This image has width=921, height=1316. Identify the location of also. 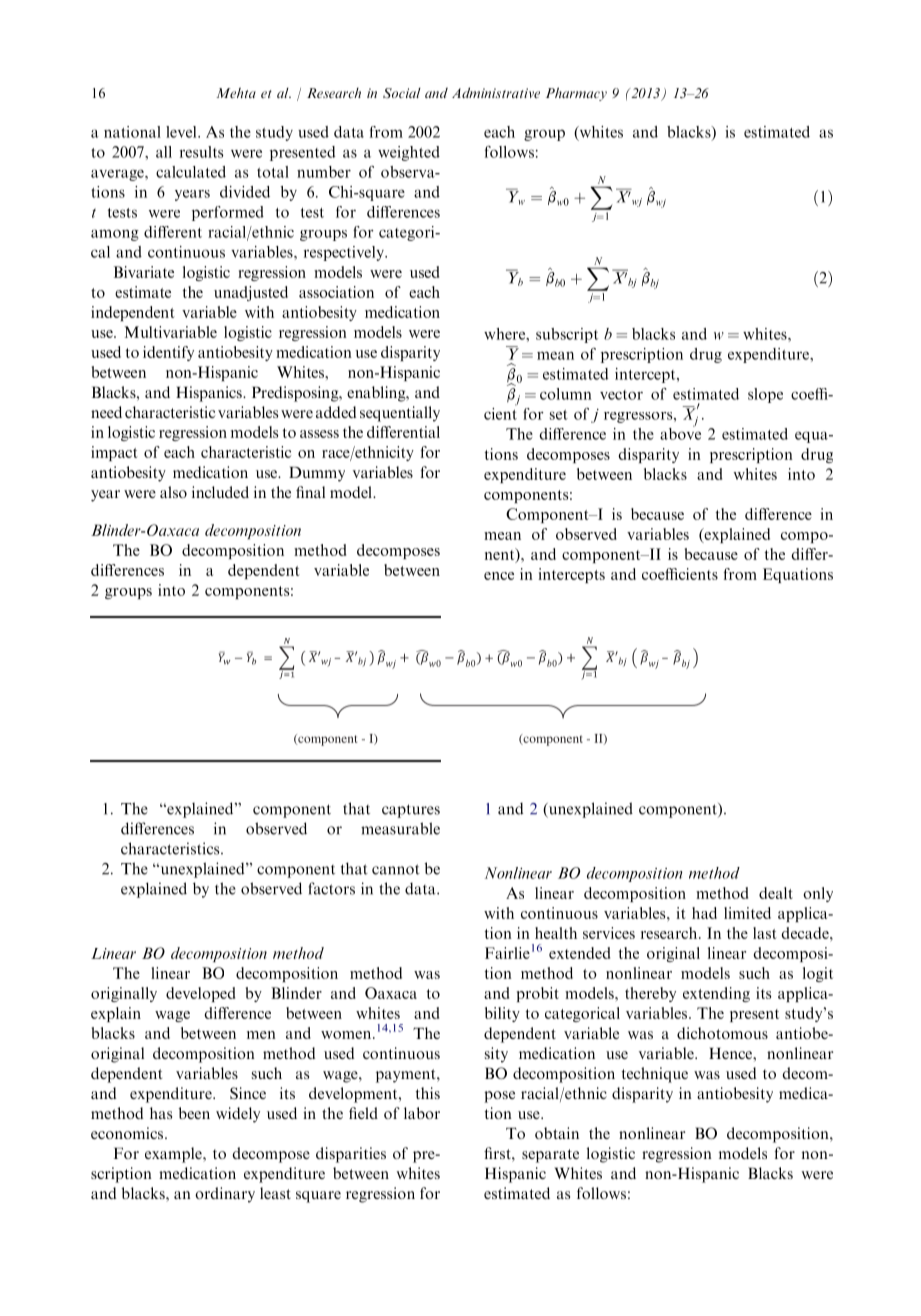
(173, 492).
